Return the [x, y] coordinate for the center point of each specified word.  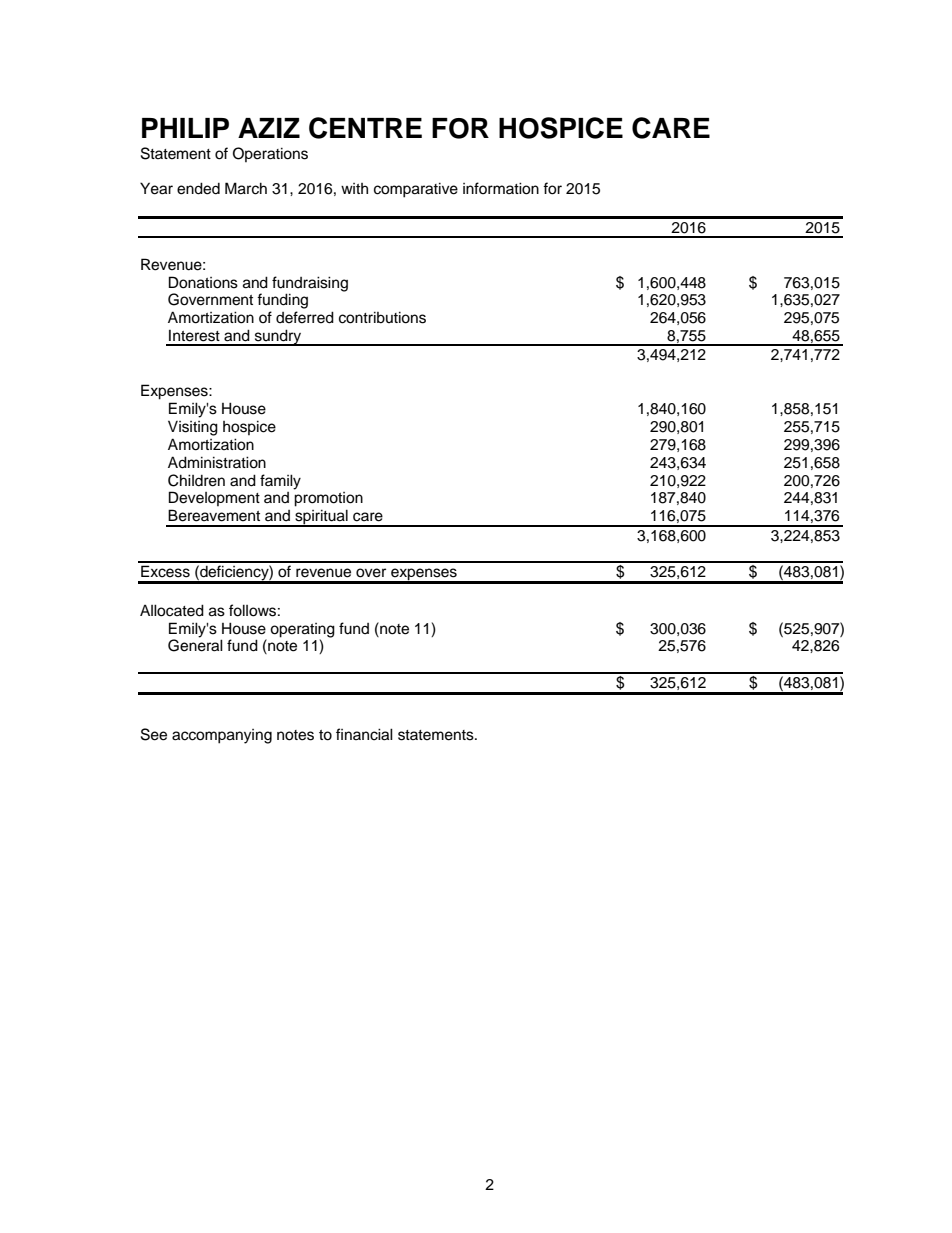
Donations [203, 282]
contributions [382, 317]
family [280, 482]
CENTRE [365, 128]
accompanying [222, 736]
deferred [305, 317]
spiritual [321, 518]
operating [302, 630]
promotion [328, 499]
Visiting [193, 428]
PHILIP [185, 128]
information [501, 188]
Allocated [172, 610]
